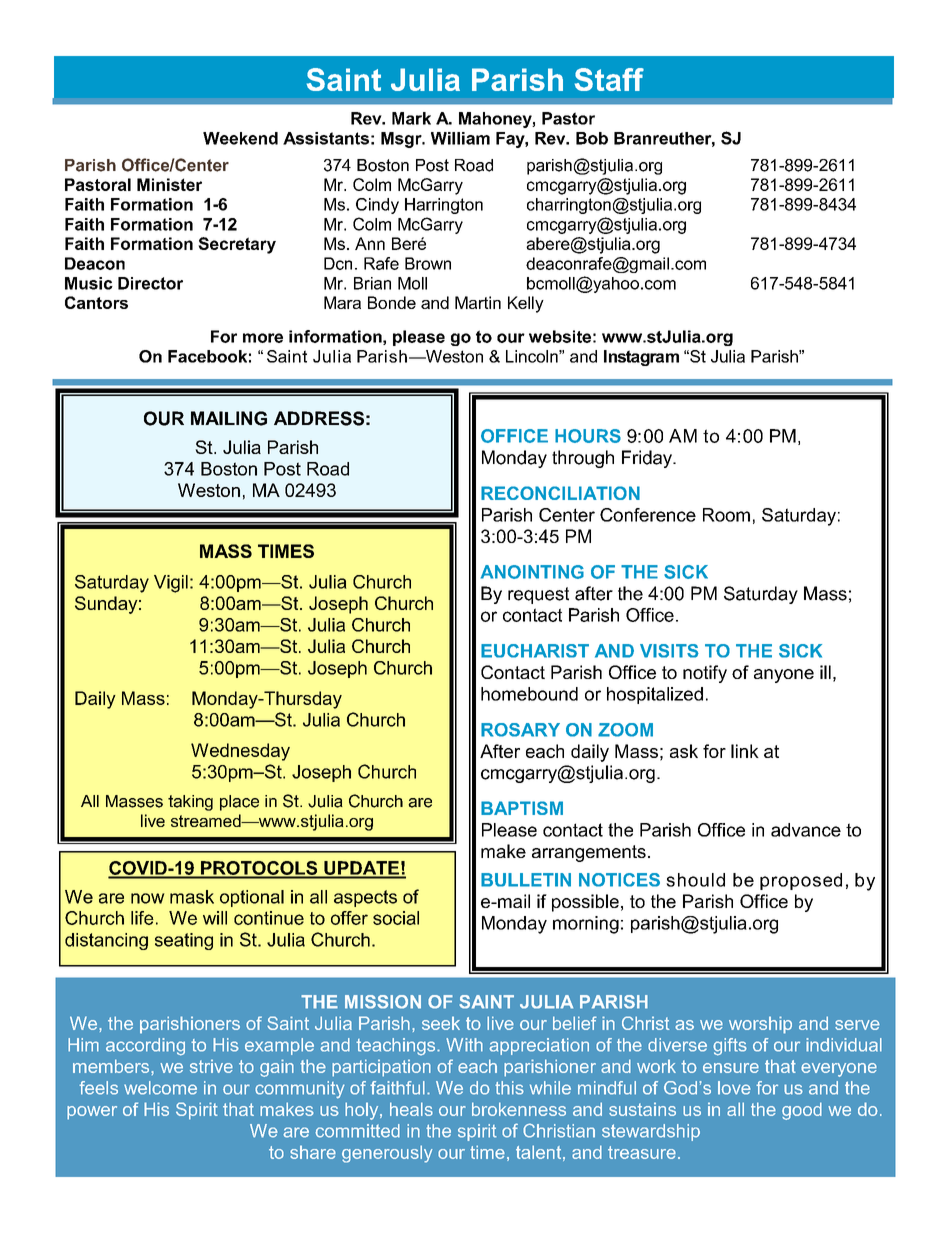 The image size is (952, 1233). I want to click on request, so click(538, 595).
